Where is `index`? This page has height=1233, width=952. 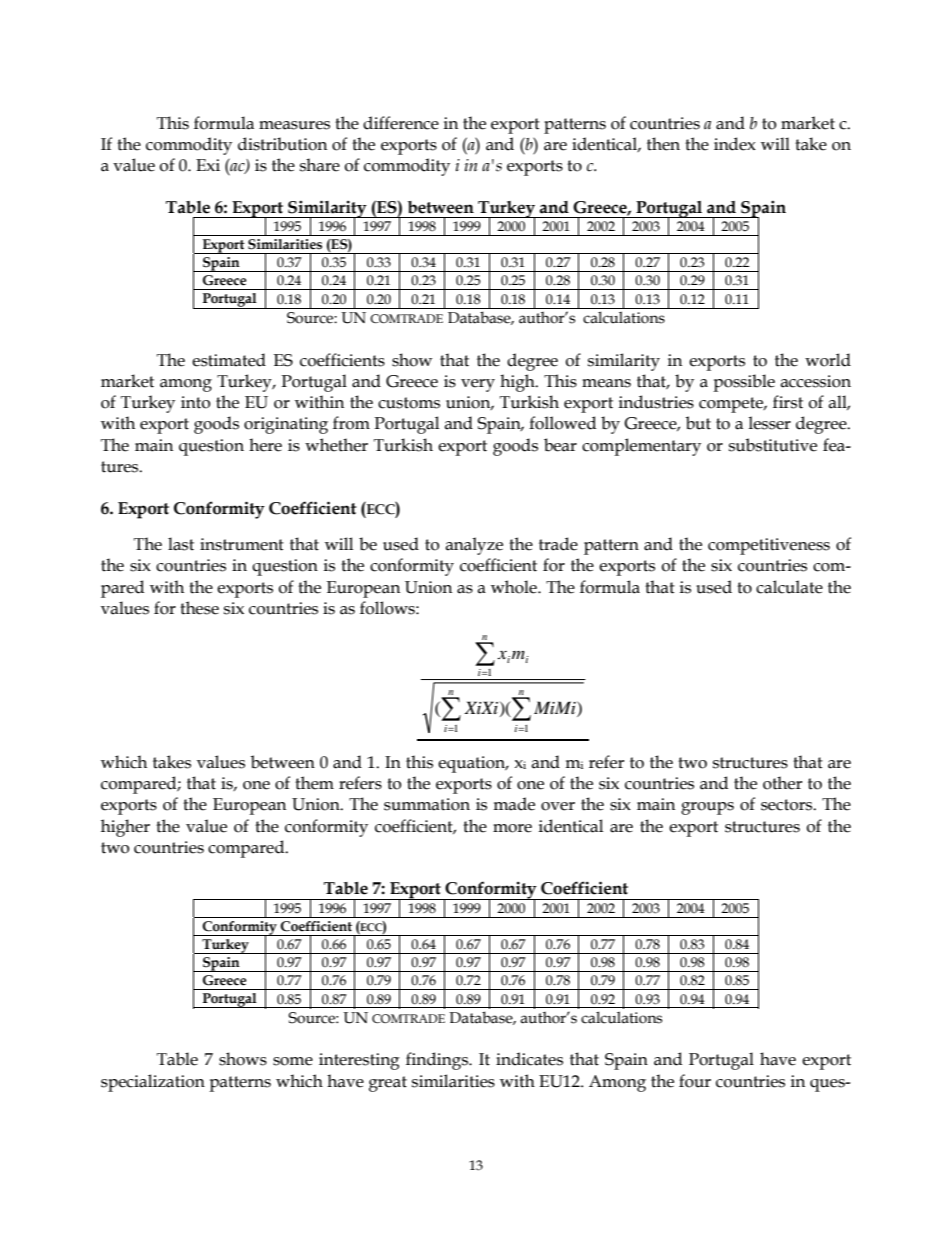
index is located at coordinates (735, 144).
